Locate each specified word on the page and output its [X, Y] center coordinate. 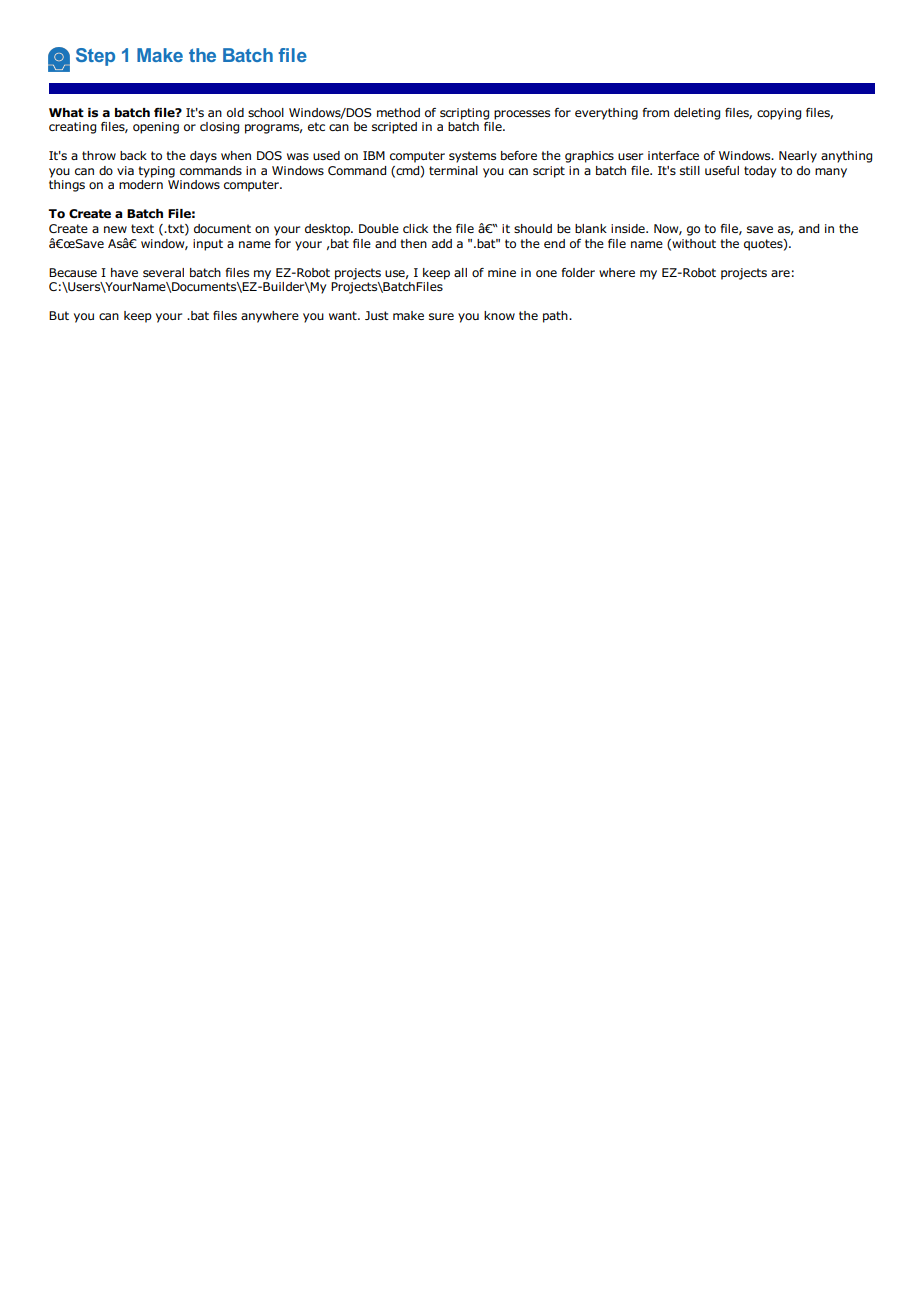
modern [141, 184]
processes [522, 115]
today [760, 172]
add [442, 243]
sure [441, 316]
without [693, 244]
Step [95, 57]
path [556, 317]
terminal [453, 170]
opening [156, 128]
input [208, 245]
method [398, 112]
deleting [697, 114]
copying [779, 114]
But [59, 315]
